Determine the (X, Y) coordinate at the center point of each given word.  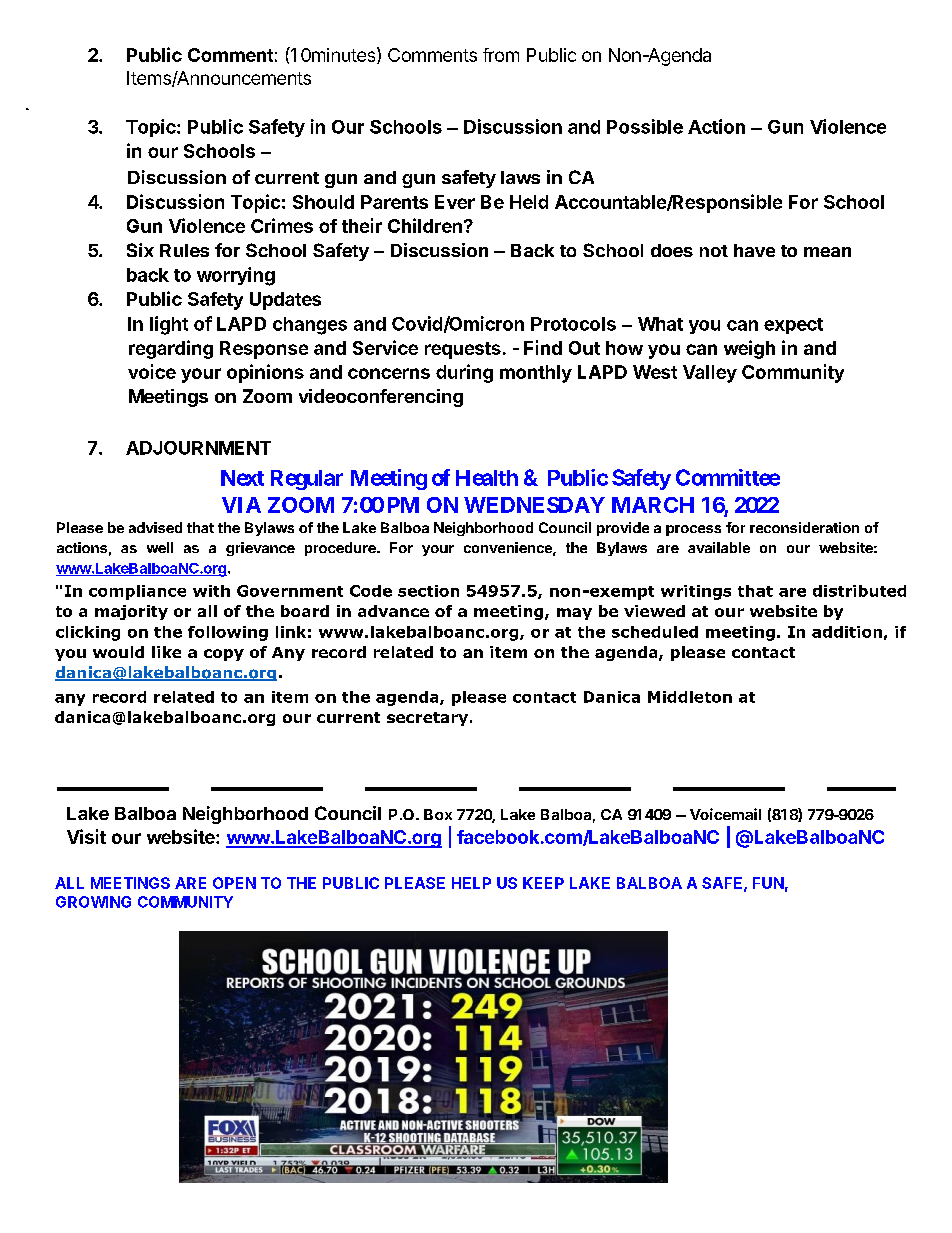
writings (696, 592)
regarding (171, 349)
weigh (749, 349)
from (501, 55)
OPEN (234, 883)
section (428, 591)
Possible (645, 126)
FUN (768, 883)
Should (323, 202)
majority (131, 612)
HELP (471, 883)
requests (463, 350)
